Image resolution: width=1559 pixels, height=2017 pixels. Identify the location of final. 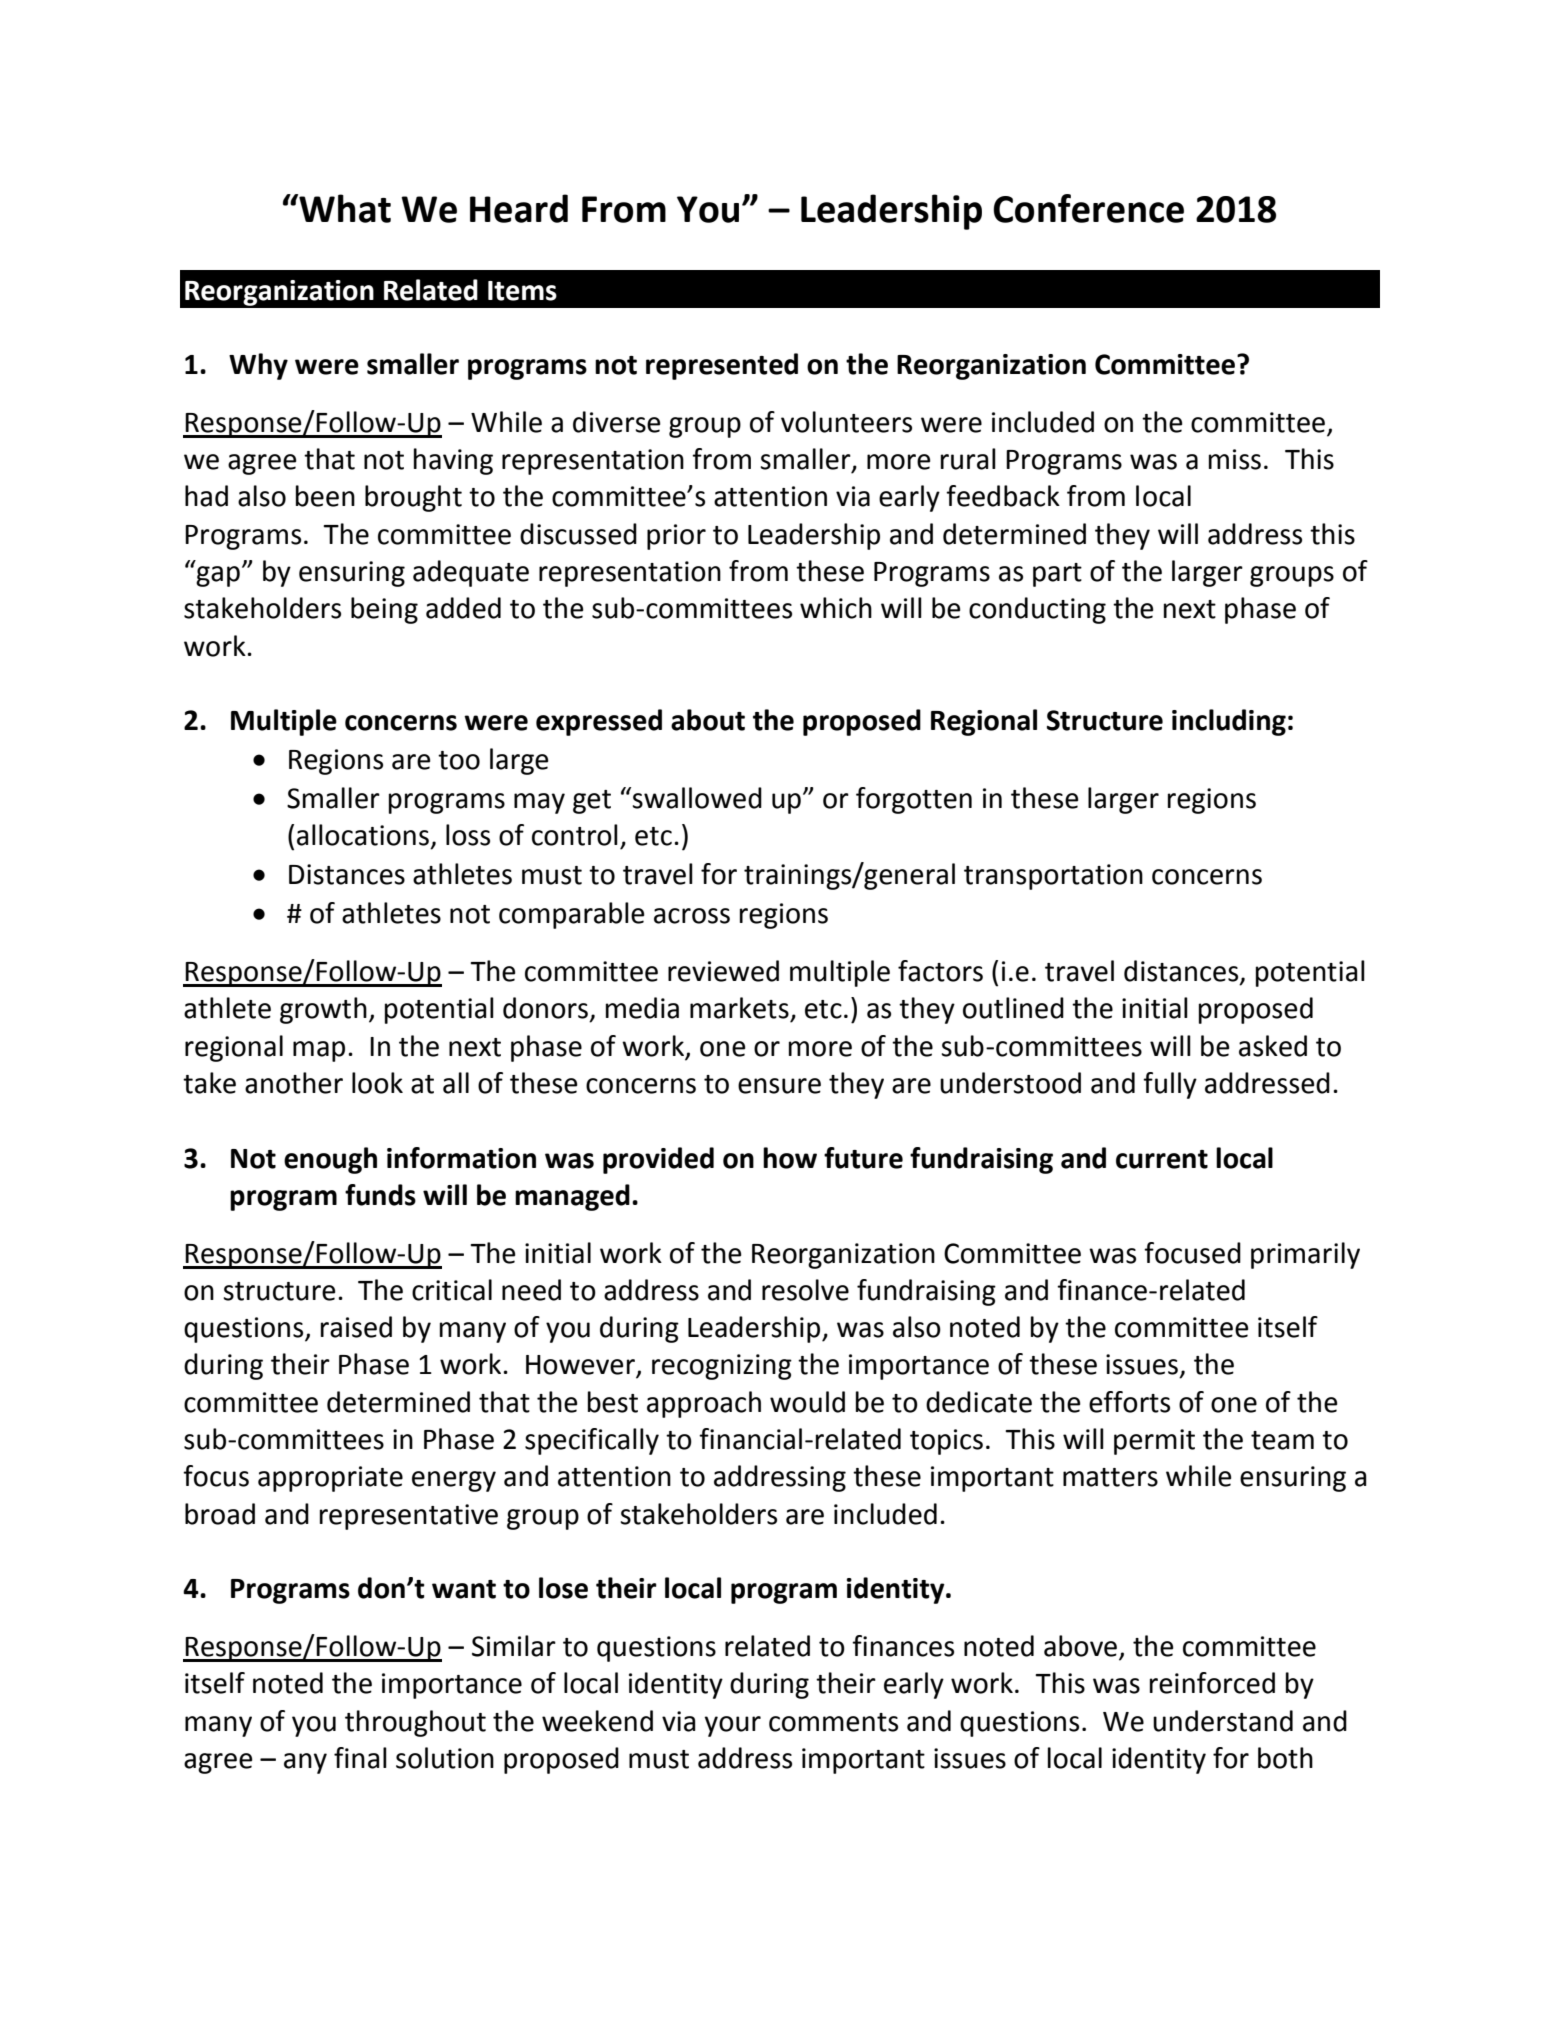
(360, 1758).
